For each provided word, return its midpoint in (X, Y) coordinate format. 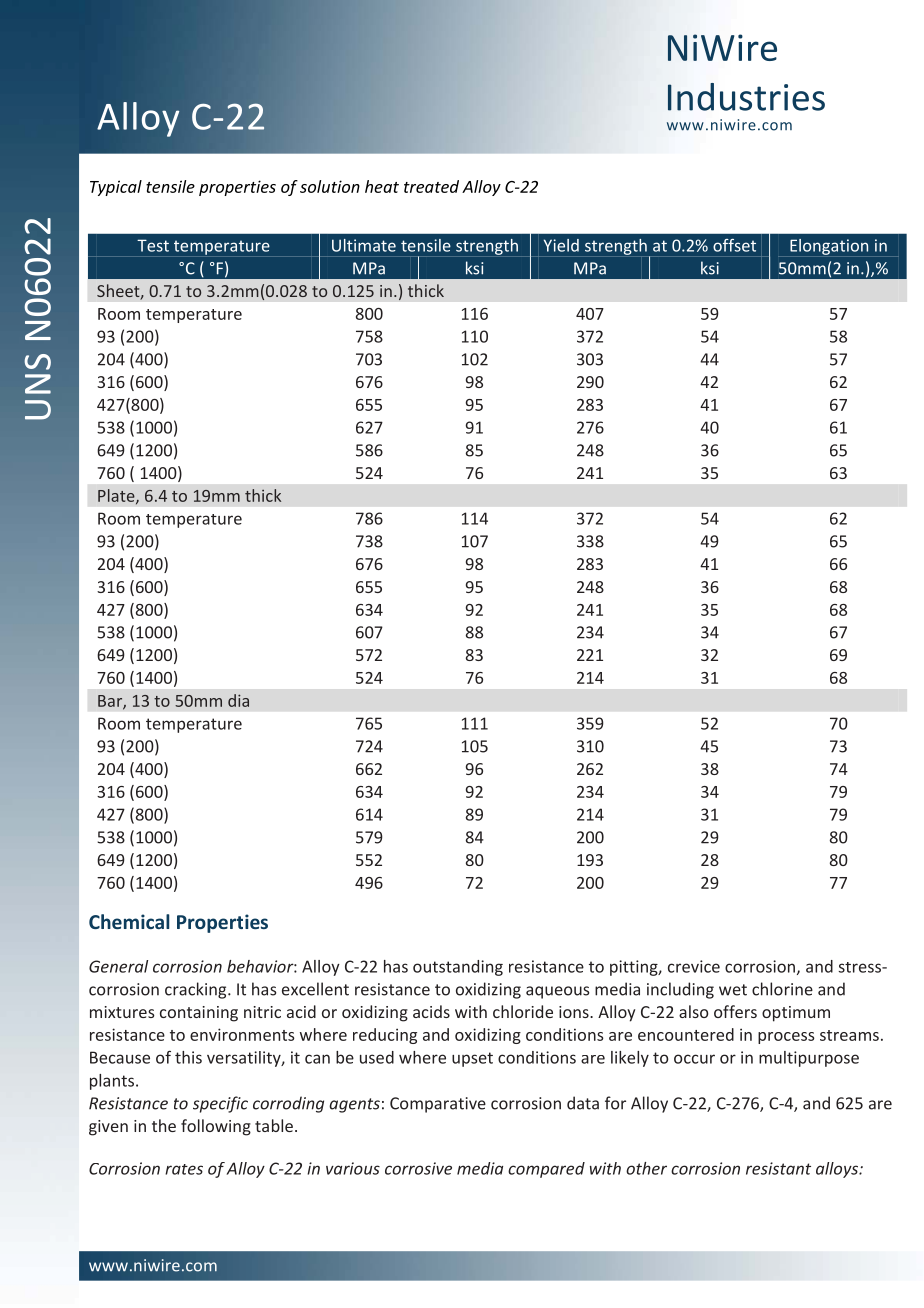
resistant (778, 1168)
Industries (746, 97)
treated (431, 186)
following (216, 1127)
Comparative (438, 1105)
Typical (116, 188)
